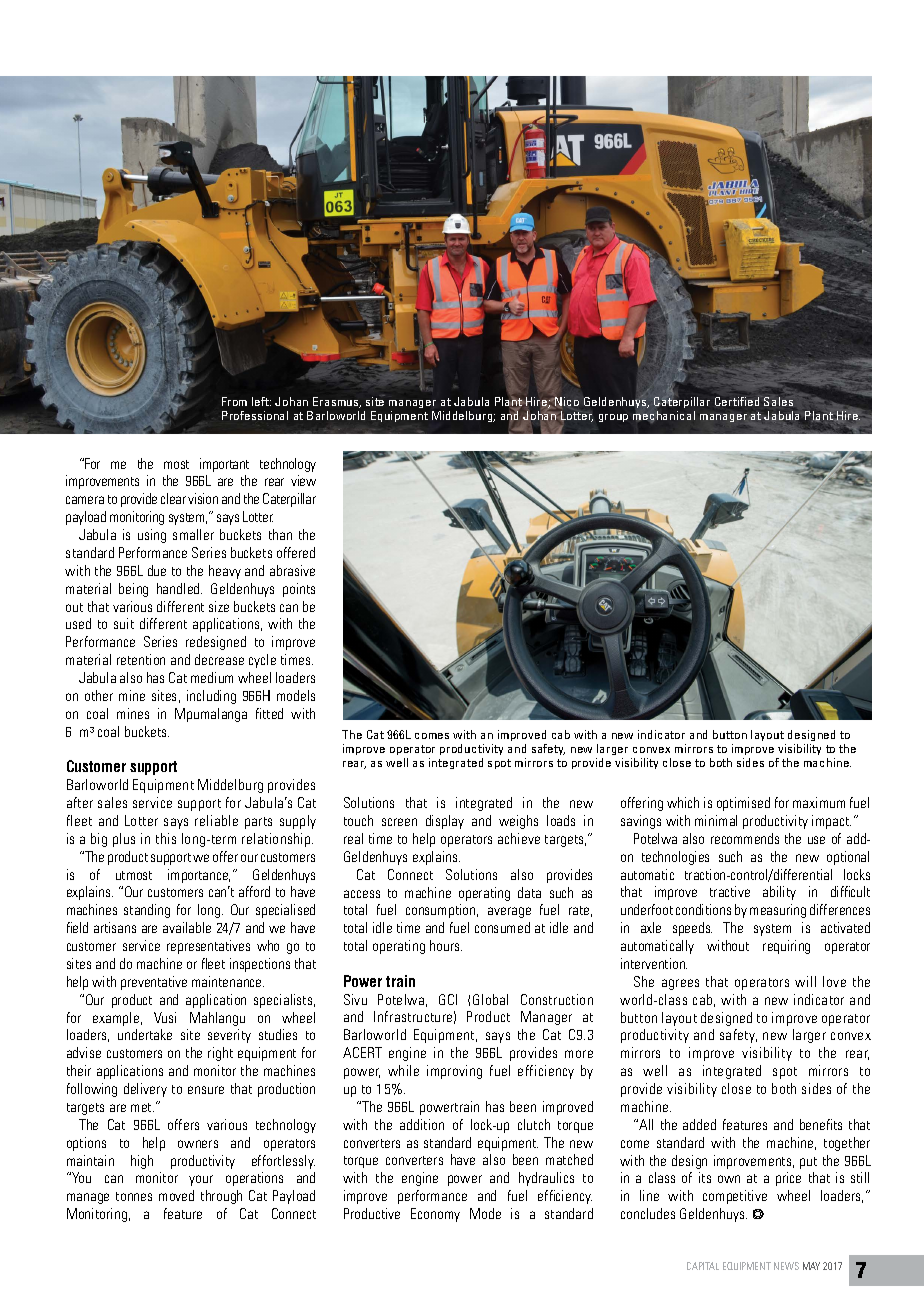 This screenshot has width=924, height=1308. Describe the element at coordinates (176, 1195) in the screenshot. I see `moved` at that location.
